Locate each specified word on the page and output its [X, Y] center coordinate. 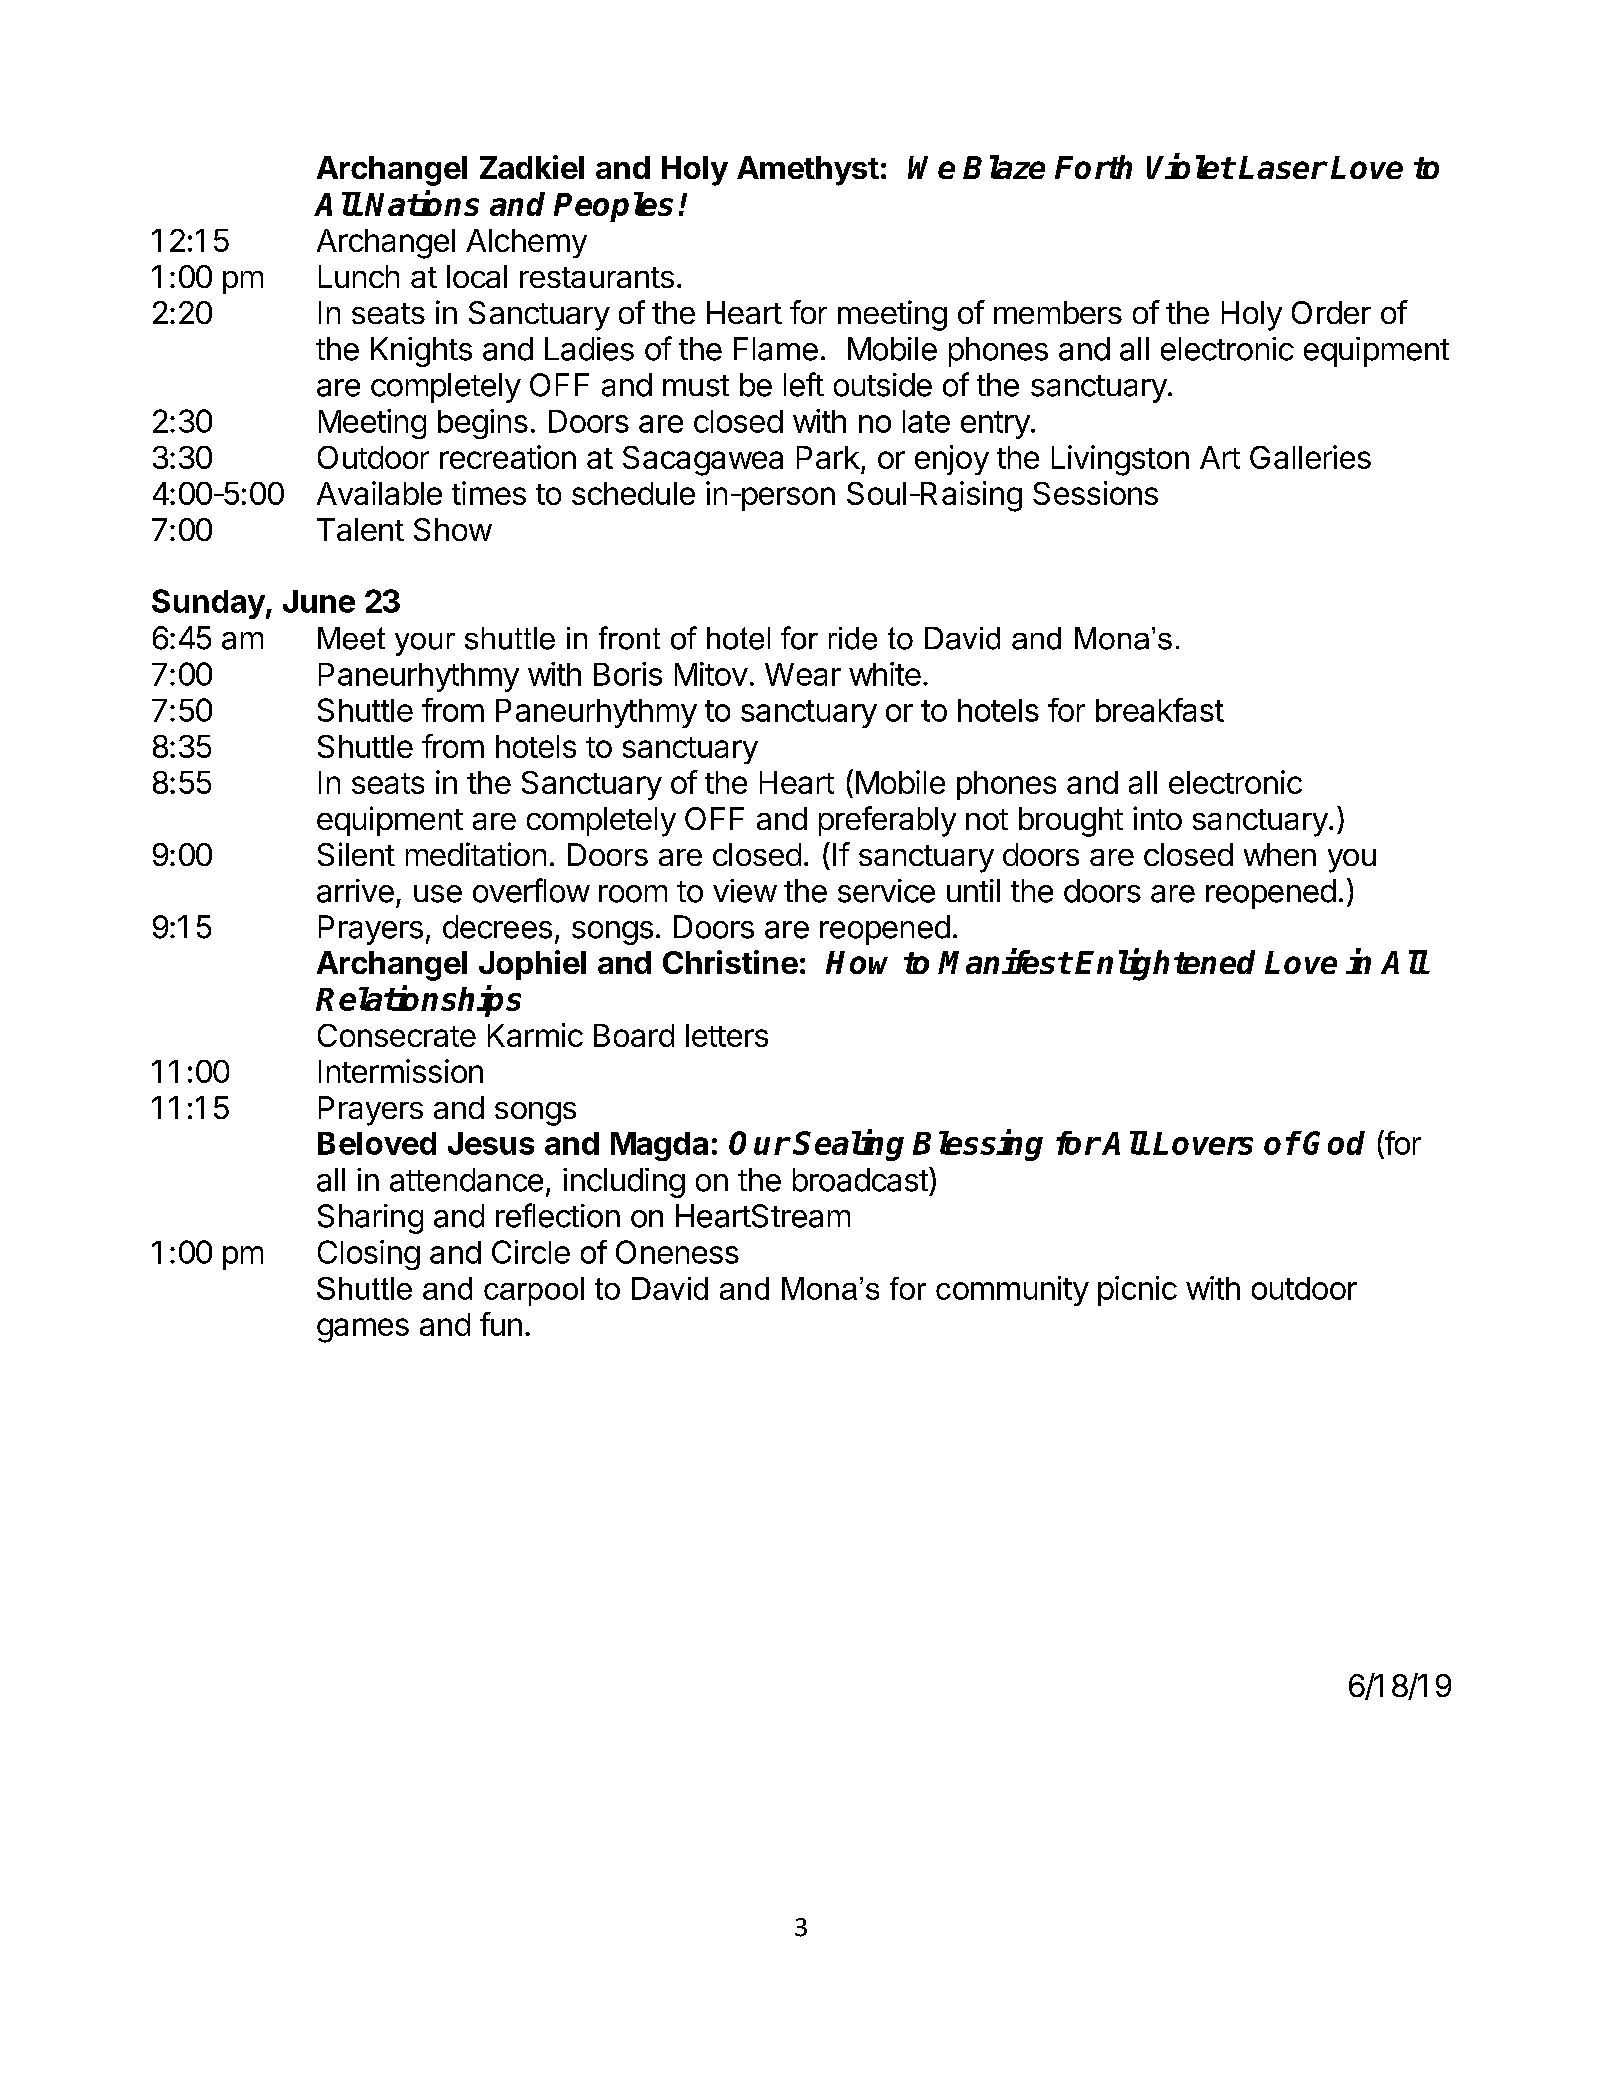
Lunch [359, 276]
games [363, 1330]
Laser [1283, 167]
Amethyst [808, 171]
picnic [1137, 1291]
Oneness [677, 1252]
